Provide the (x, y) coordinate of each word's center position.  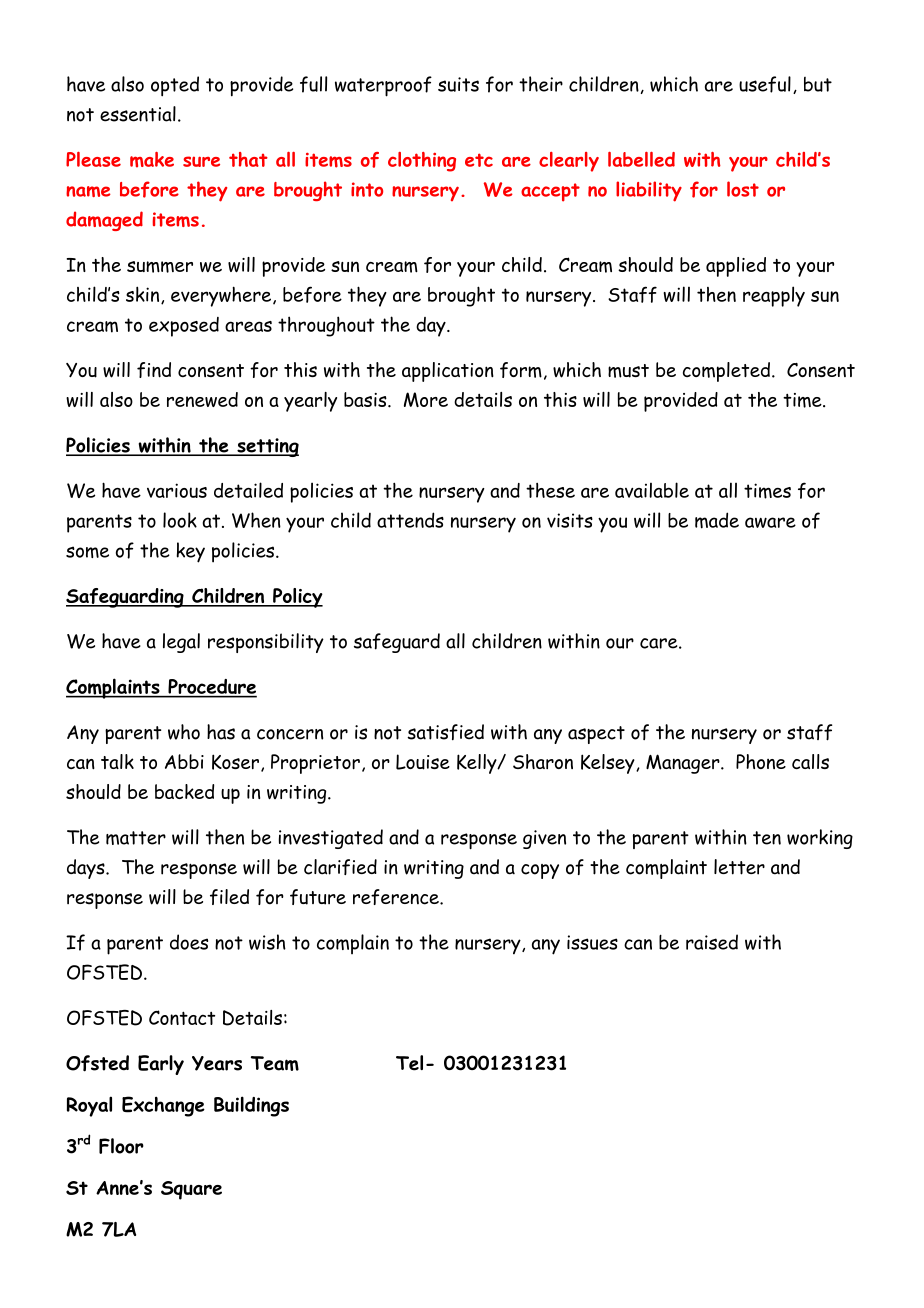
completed (726, 372)
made (717, 520)
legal (181, 643)
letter (739, 867)
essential (138, 114)
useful (765, 84)
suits (458, 84)
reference (397, 897)
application (448, 372)
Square (191, 1190)
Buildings (251, 1106)
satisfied (445, 732)
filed (229, 897)
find (154, 370)
